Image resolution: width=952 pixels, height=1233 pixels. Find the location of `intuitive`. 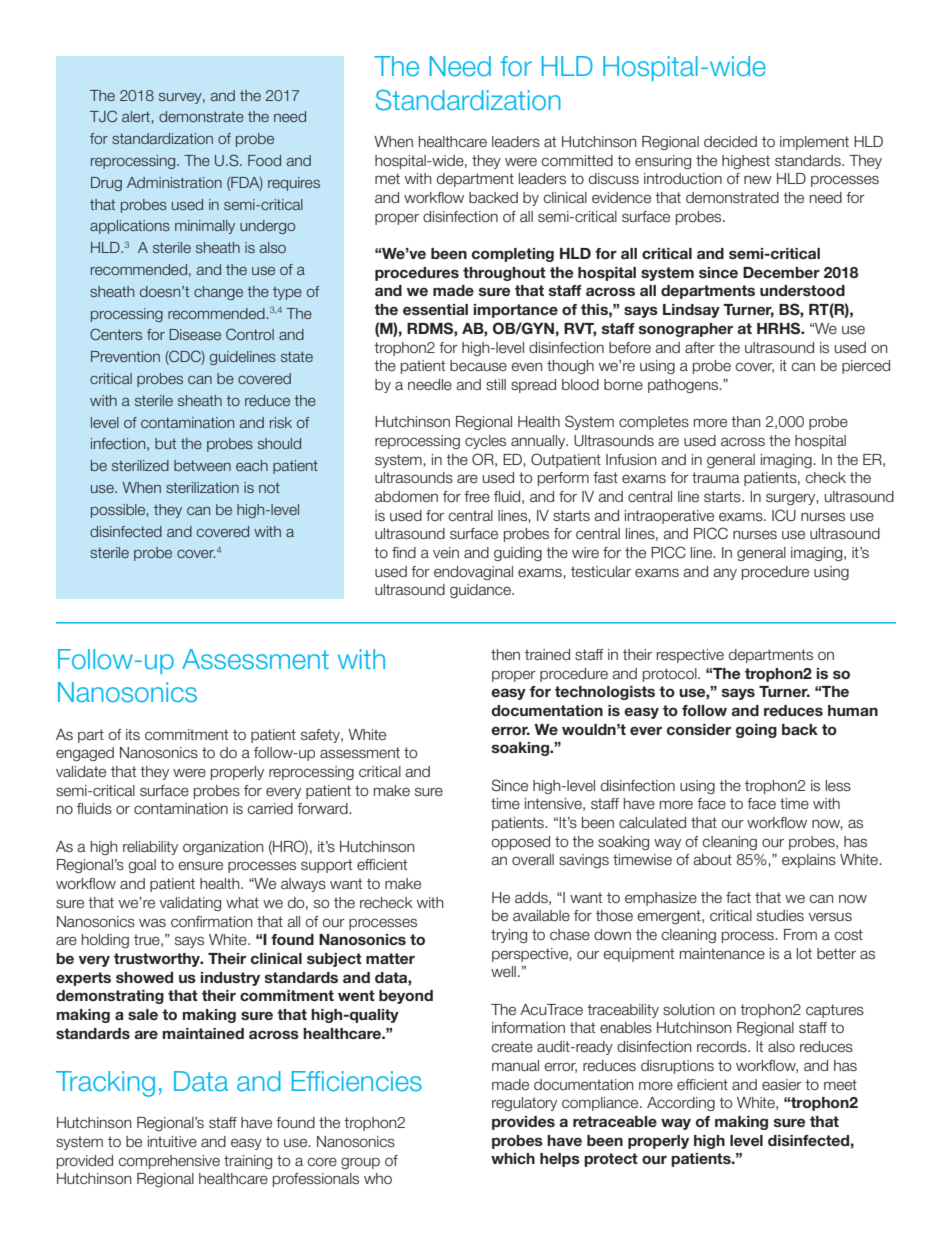

intuitive is located at coordinates (172, 1142).
